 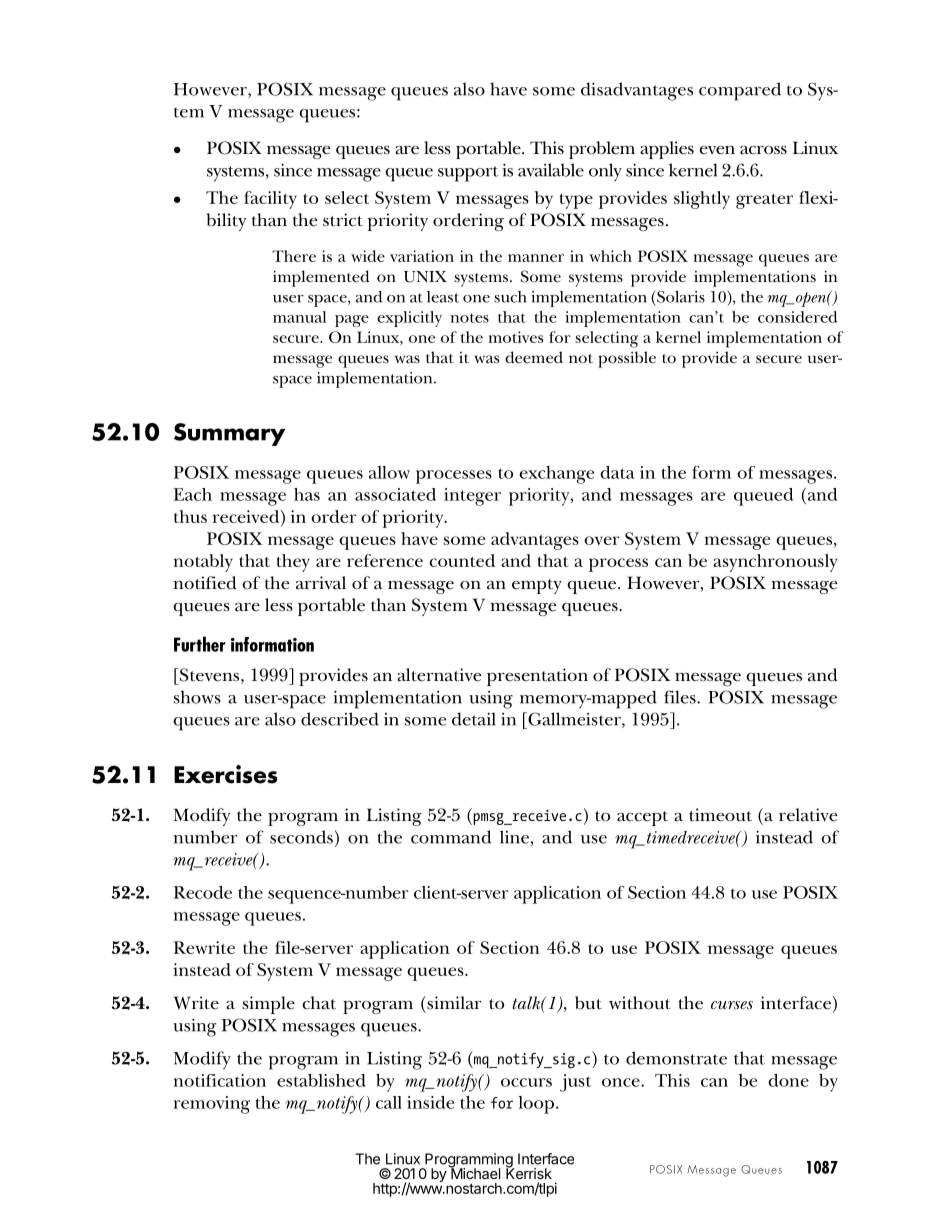 What do you see at coordinates (740, 91) in the screenshot?
I see `compared` at bounding box center [740, 91].
